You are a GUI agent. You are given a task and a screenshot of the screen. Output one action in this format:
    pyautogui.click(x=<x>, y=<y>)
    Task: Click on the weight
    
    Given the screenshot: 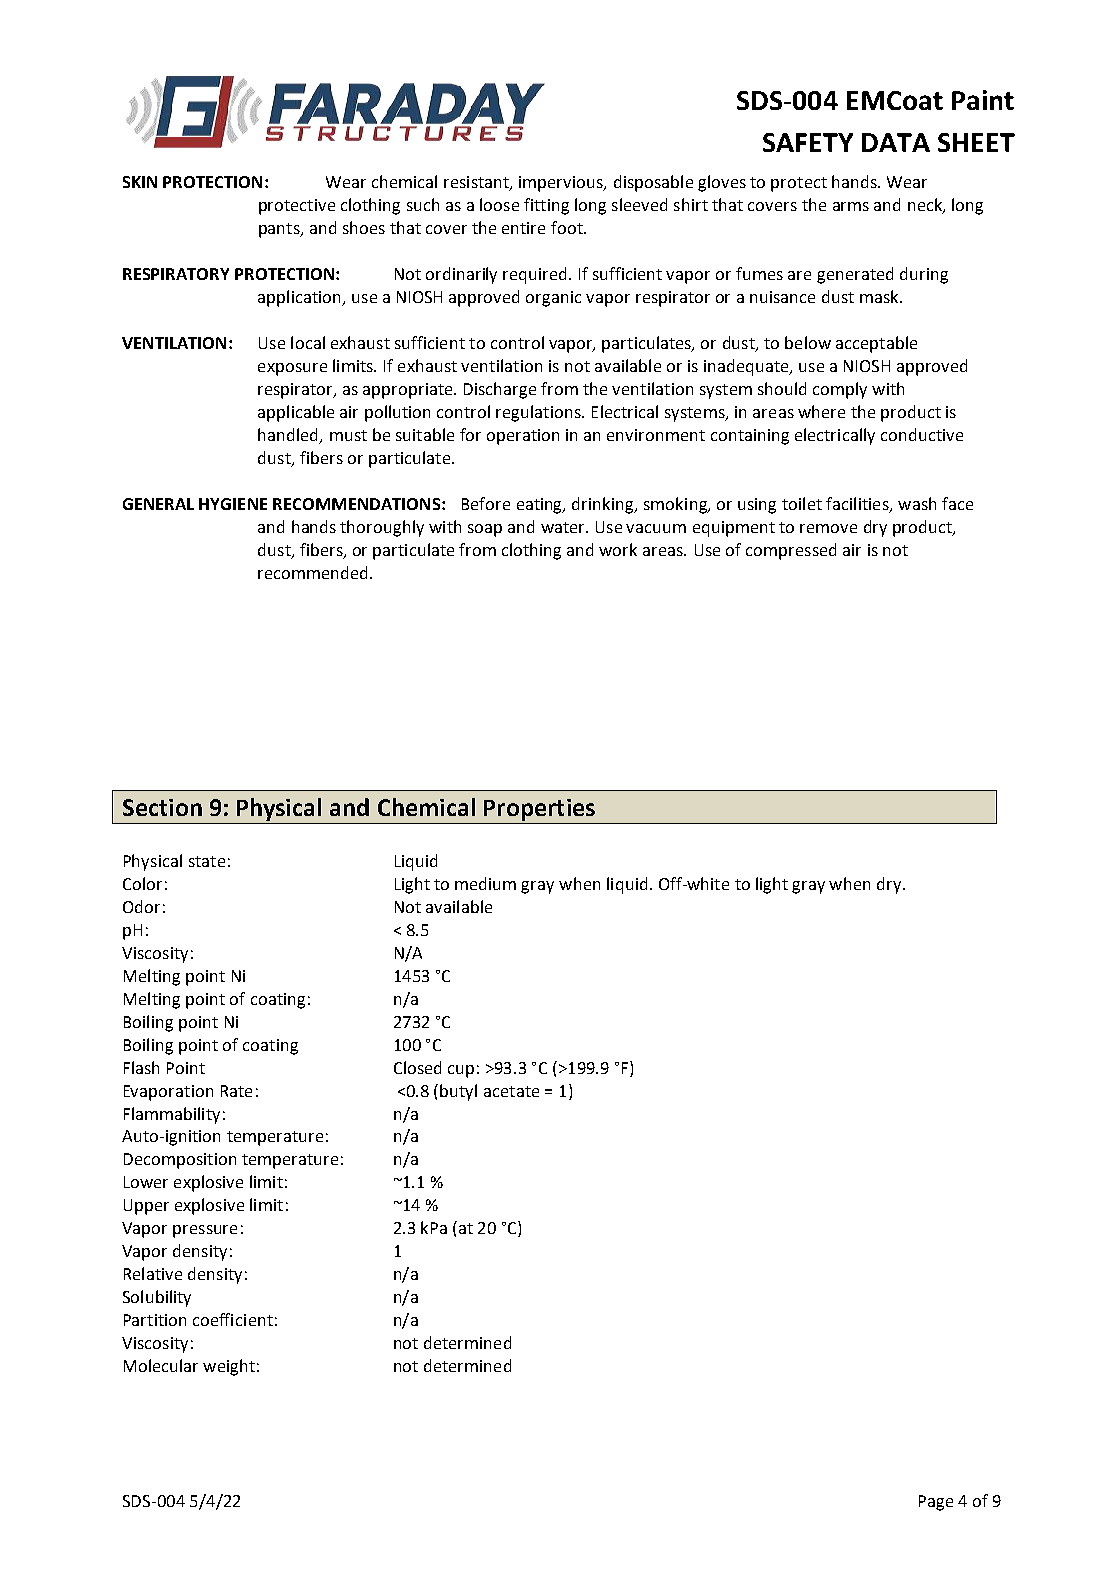 What is the action you would take?
    pyautogui.click(x=229, y=1367)
